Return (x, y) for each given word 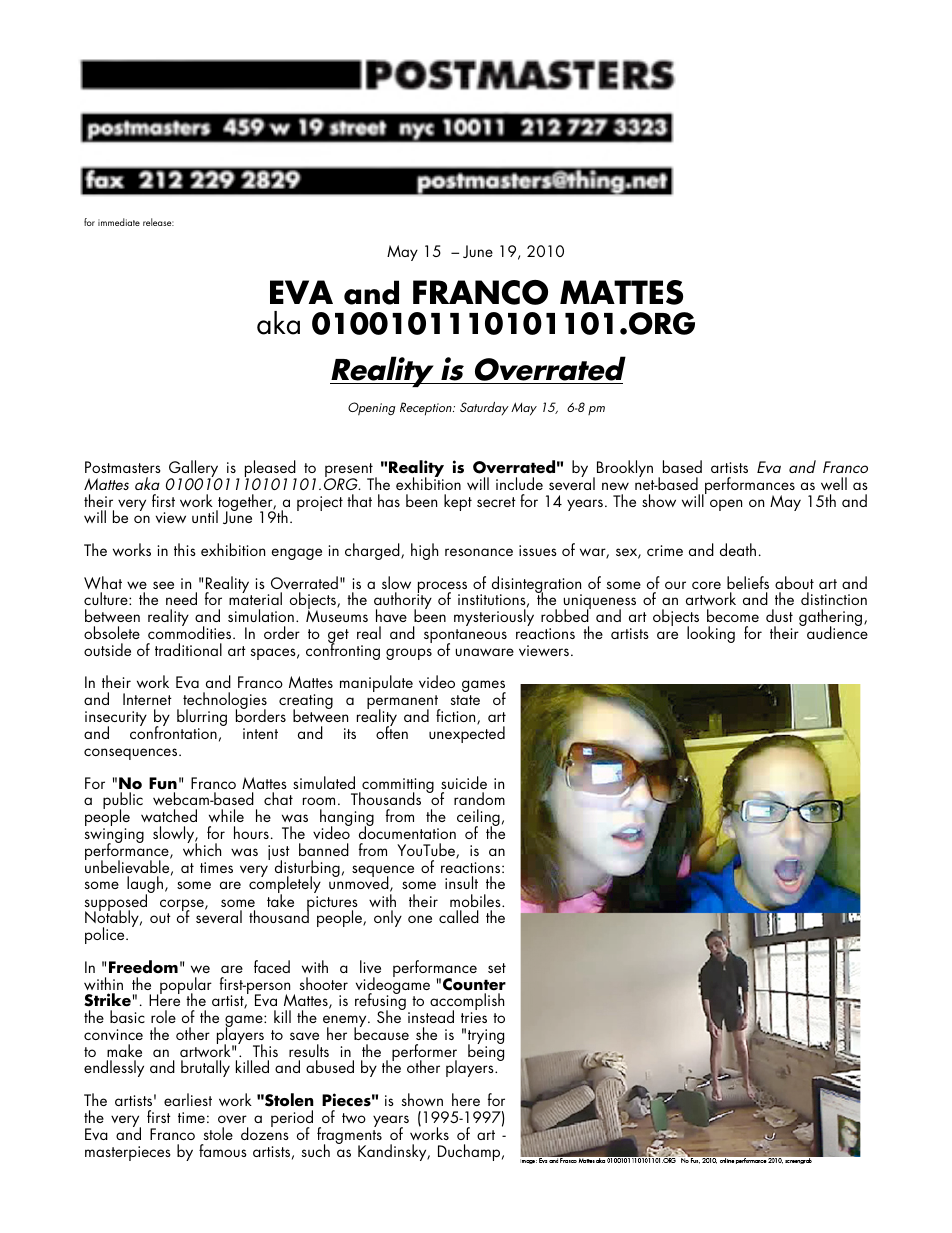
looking (711, 634)
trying (486, 1038)
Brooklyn (625, 468)
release (158, 222)
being (486, 1051)
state (465, 700)
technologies (225, 702)
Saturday (484, 408)
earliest (188, 1099)
